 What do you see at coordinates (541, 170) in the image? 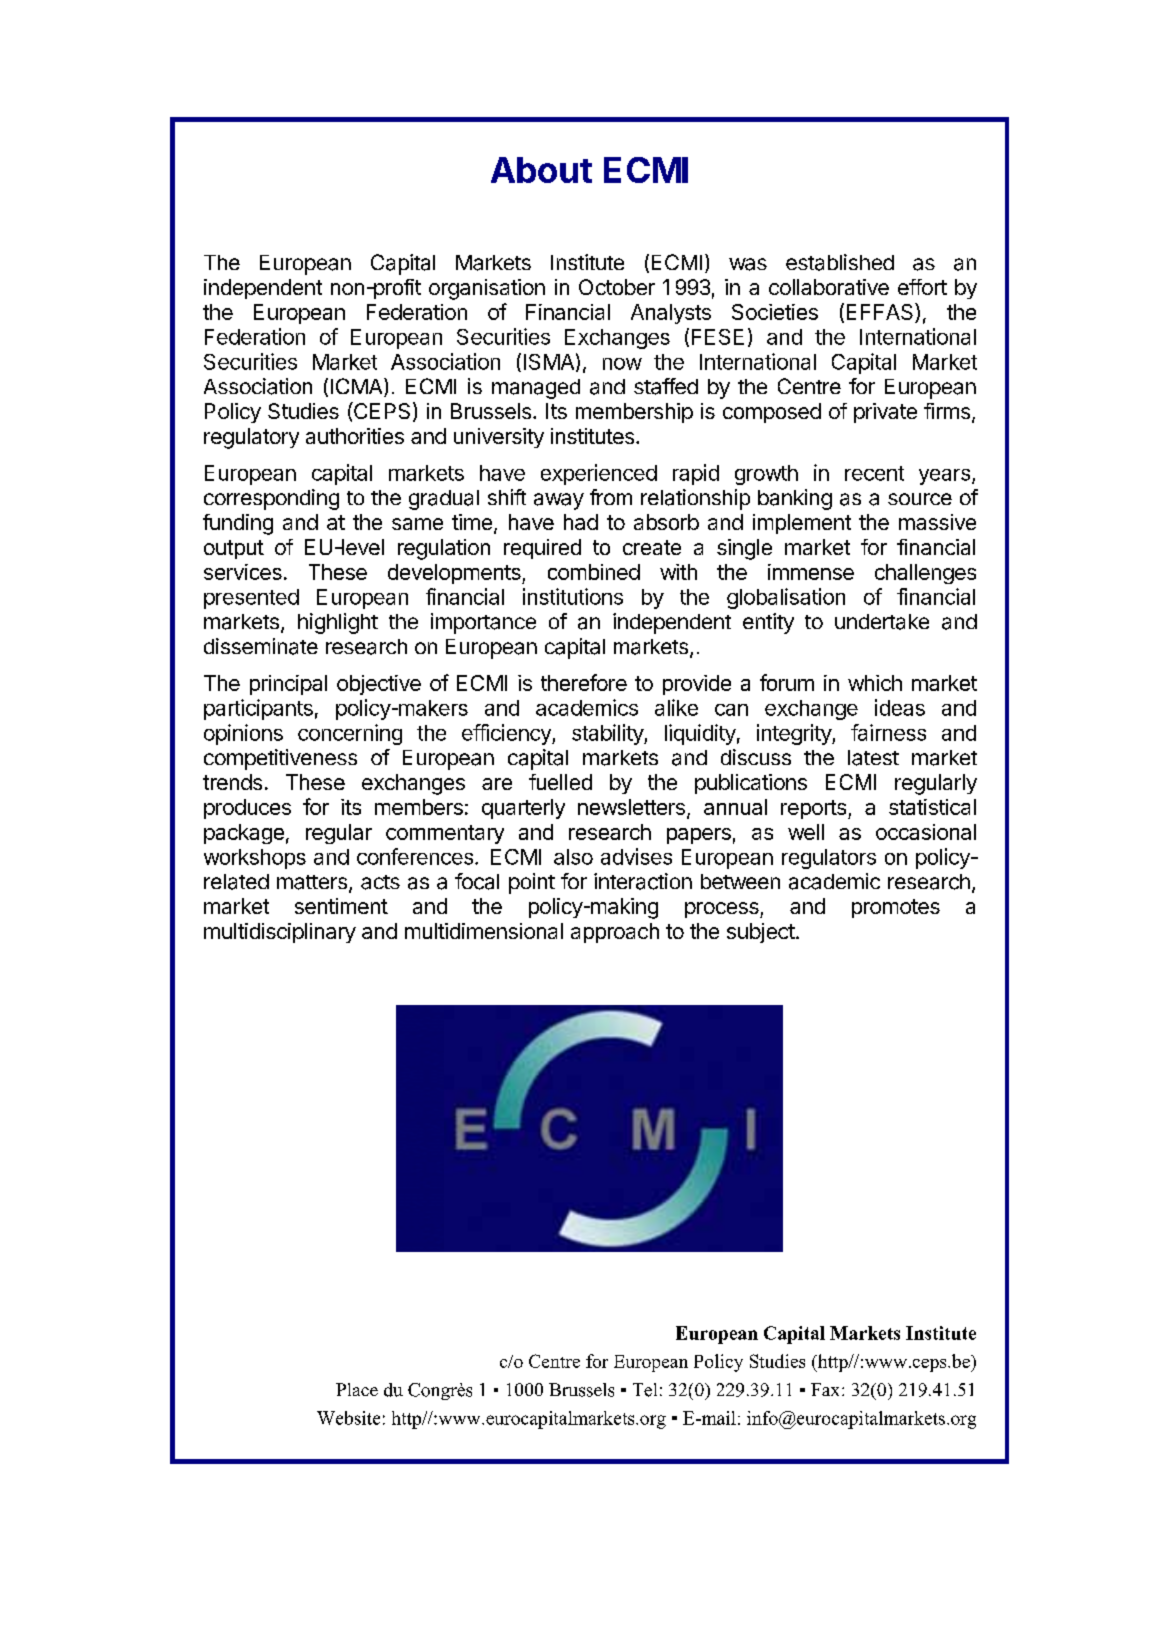
I see `About` at bounding box center [541, 170].
